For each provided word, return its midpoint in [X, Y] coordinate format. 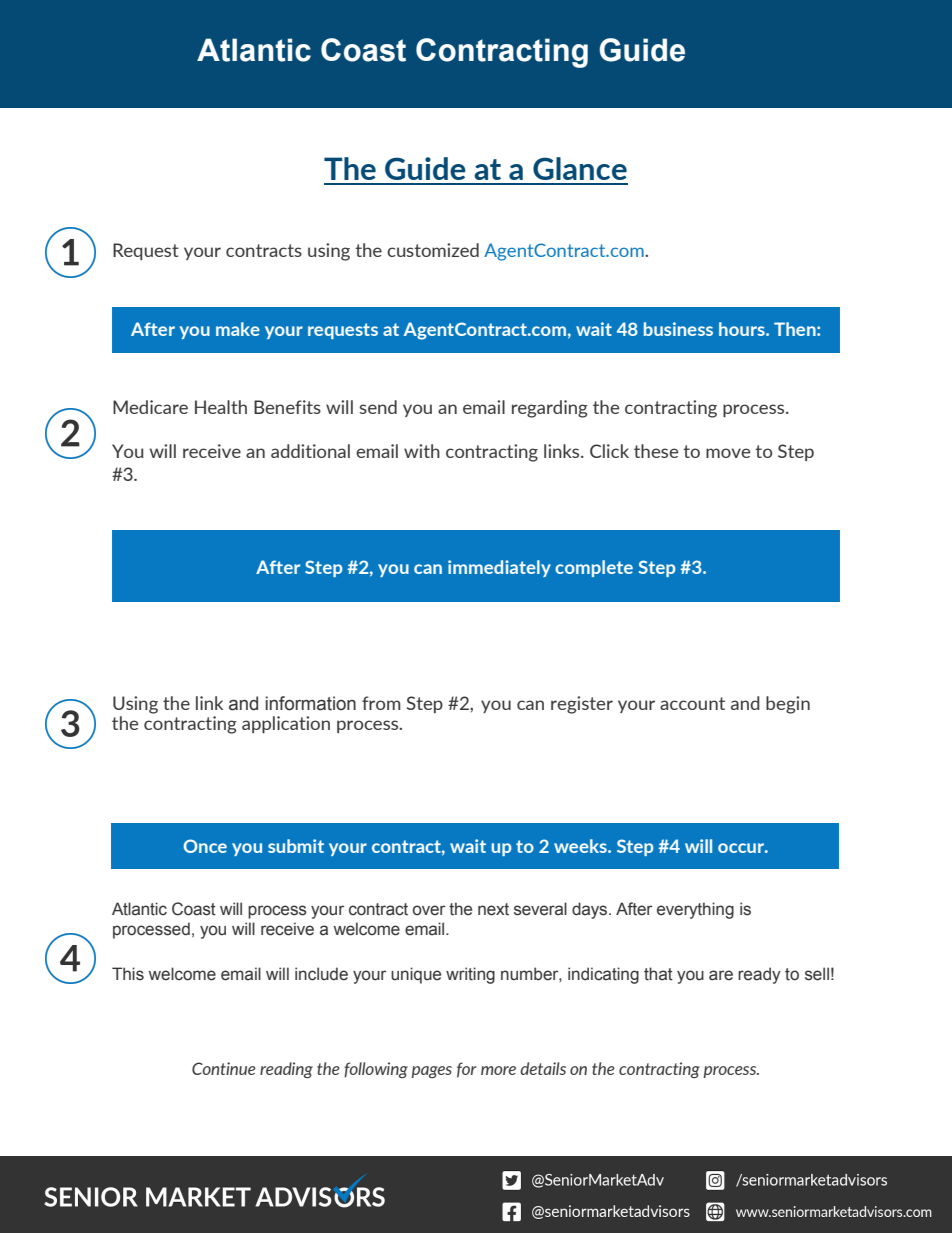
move [728, 453]
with [422, 451]
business [678, 329]
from [381, 703]
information [311, 703]
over [429, 910]
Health [221, 407]
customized [433, 250]
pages [432, 1072]
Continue [224, 1068]
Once [205, 846]
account [692, 703]
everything [695, 910]
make [238, 329]
